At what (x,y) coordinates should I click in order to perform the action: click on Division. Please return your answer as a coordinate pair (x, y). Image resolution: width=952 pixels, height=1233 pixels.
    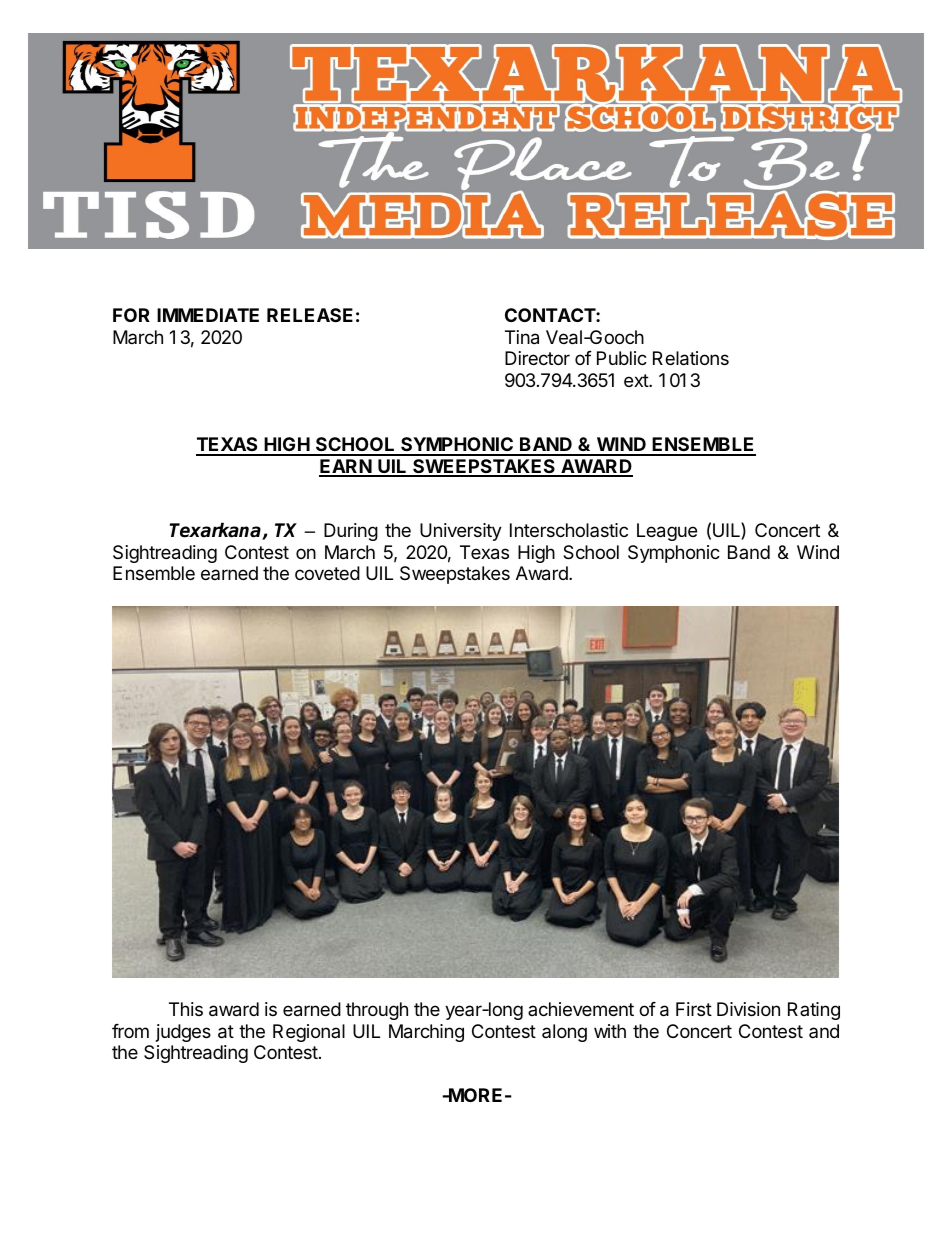
    Looking at the image, I should click on (748, 1009).
